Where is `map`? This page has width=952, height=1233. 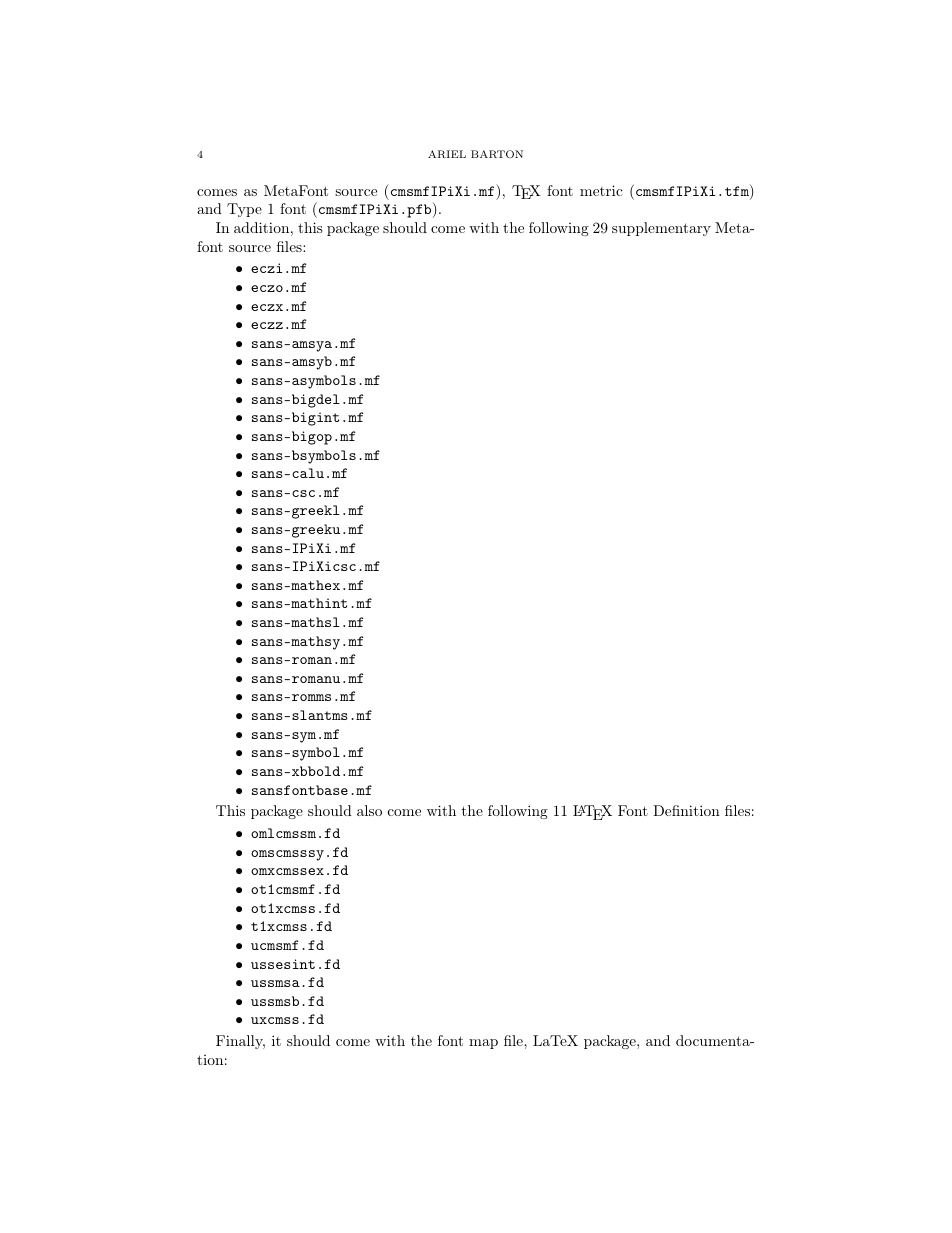
map is located at coordinates (483, 1044).
